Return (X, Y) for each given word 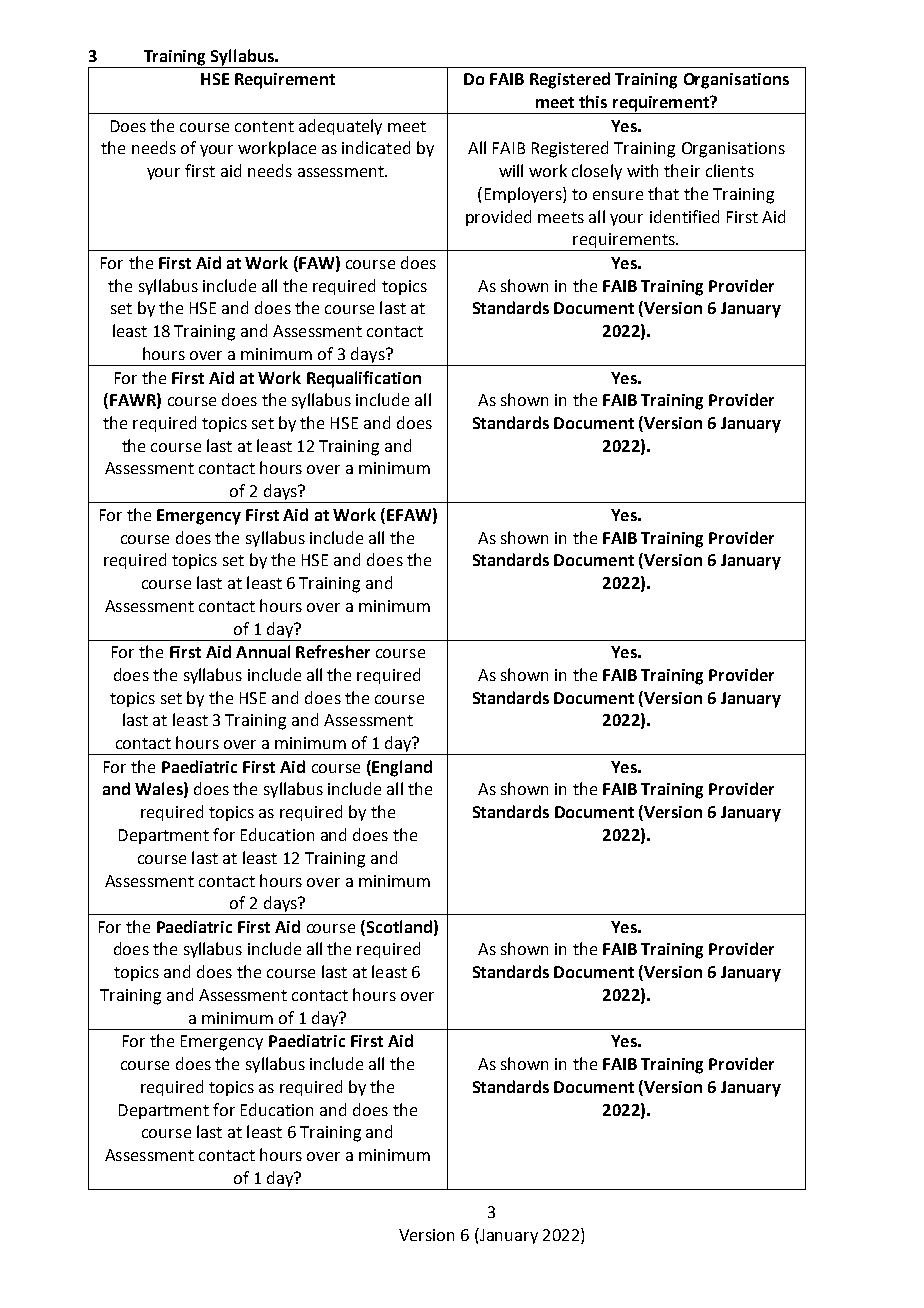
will (511, 170)
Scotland (398, 926)
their (682, 170)
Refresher (333, 651)
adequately (340, 127)
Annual (263, 651)
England (401, 768)
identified (684, 216)
